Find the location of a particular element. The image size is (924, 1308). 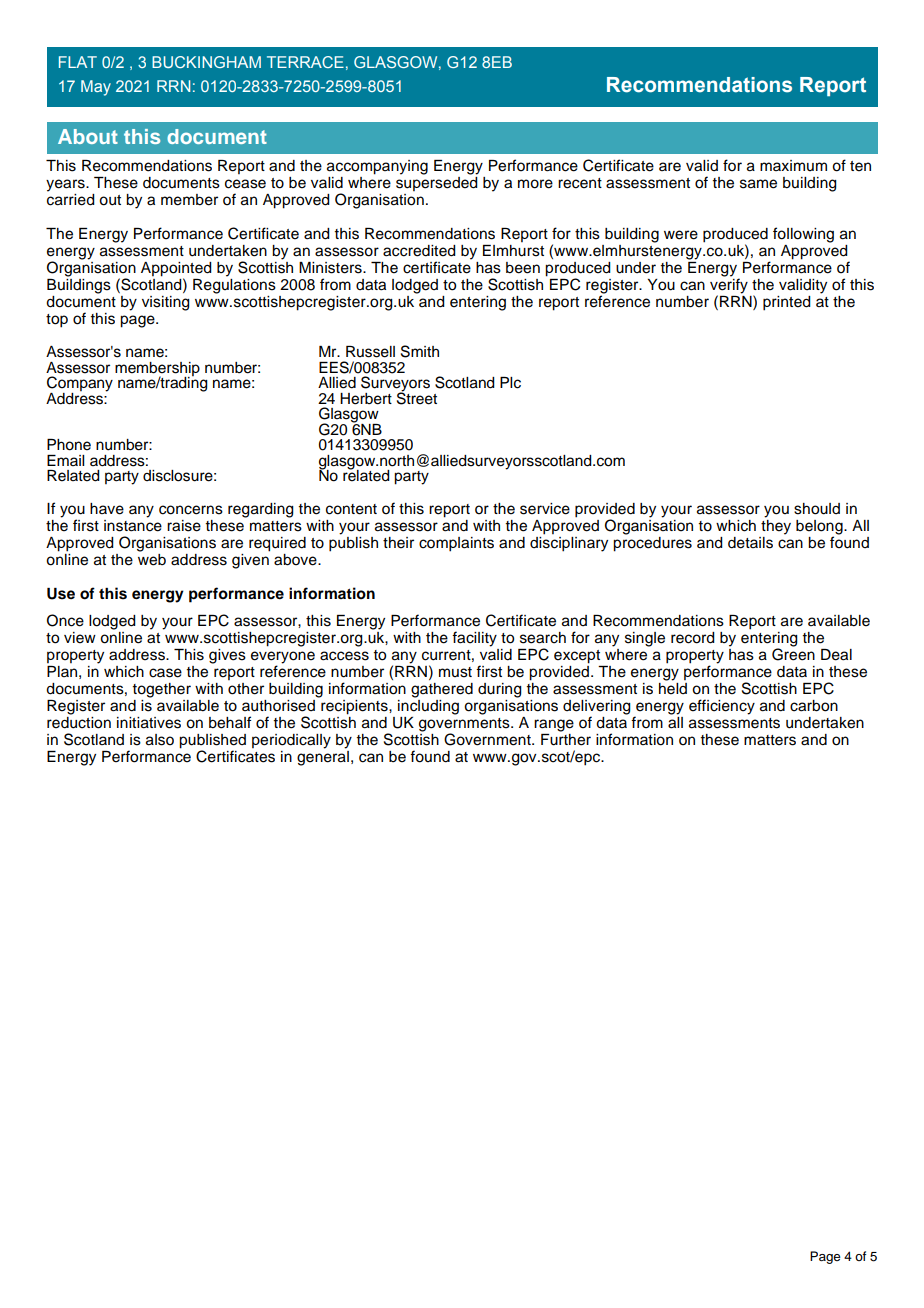

web is located at coordinates (152, 560).
